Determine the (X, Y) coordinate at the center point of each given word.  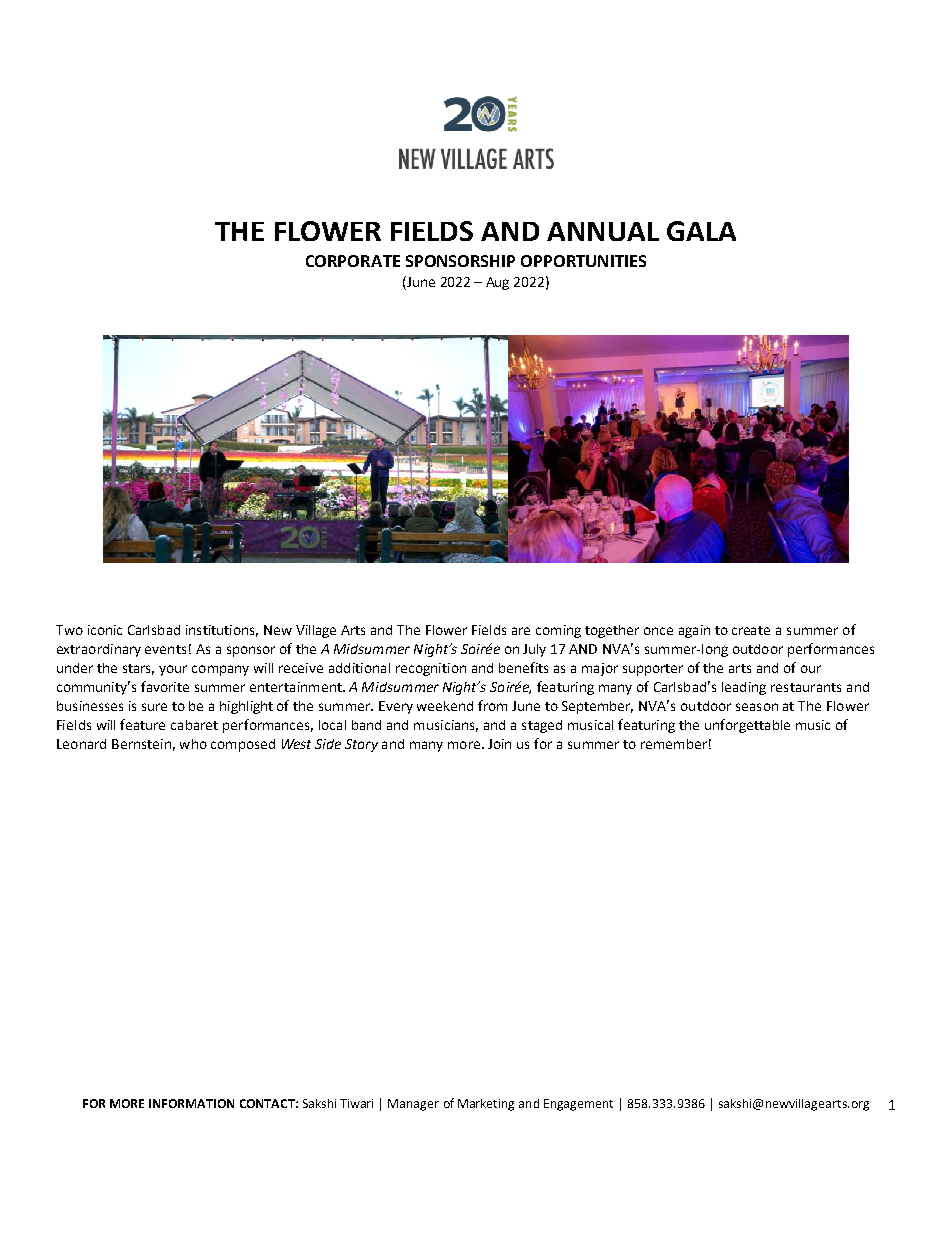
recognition (431, 669)
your (173, 670)
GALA (701, 231)
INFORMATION (191, 1103)
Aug (497, 283)
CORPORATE (353, 261)
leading (744, 688)
